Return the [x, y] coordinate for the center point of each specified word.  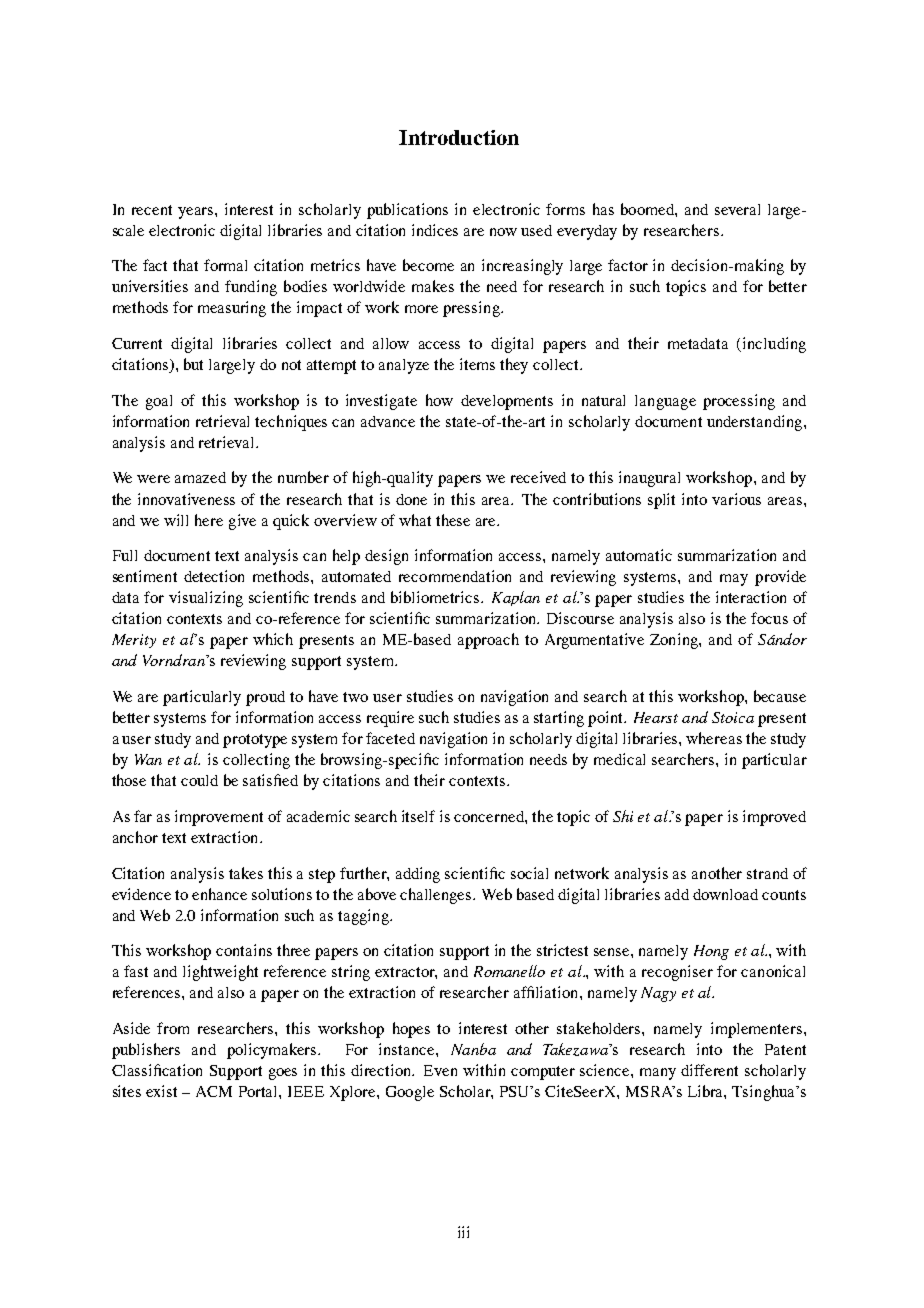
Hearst [656, 717]
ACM [214, 1091]
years [197, 213]
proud [265, 698]
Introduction [459, 137]
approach [488, 641]
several [737, 209]
